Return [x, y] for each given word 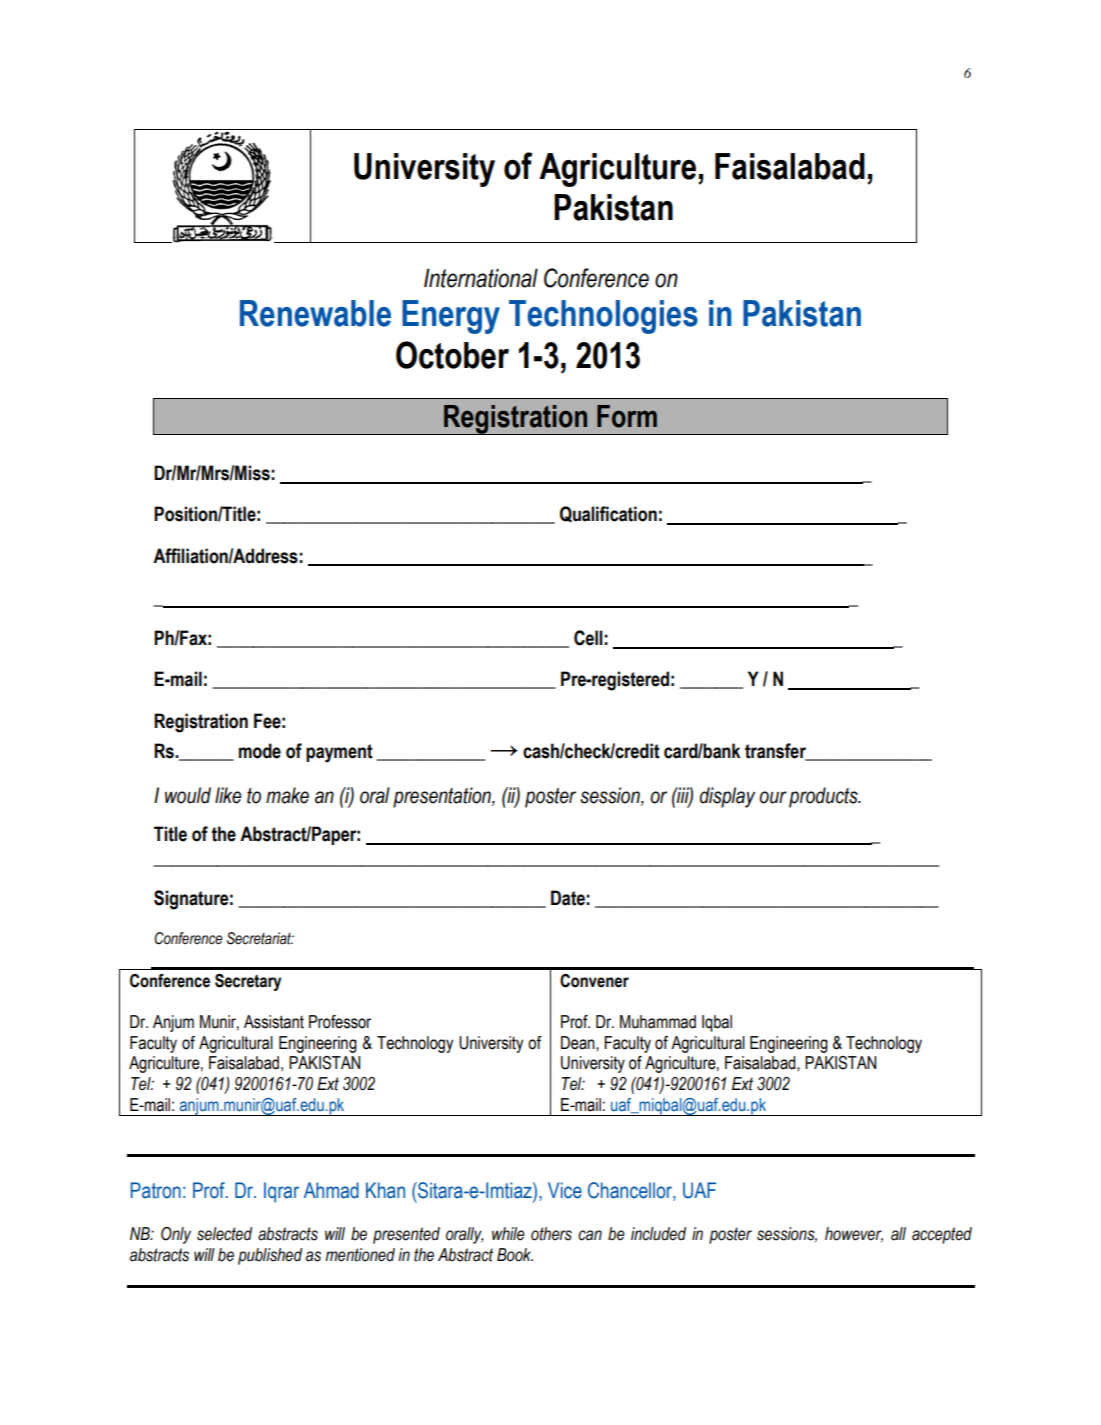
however [854, 1234]
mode [260, 751]
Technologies [603, 317]
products [824, 797]
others [551, 1234]
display [727, 797]
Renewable [315, 313]
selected [224, 1234]
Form [627, 416]
